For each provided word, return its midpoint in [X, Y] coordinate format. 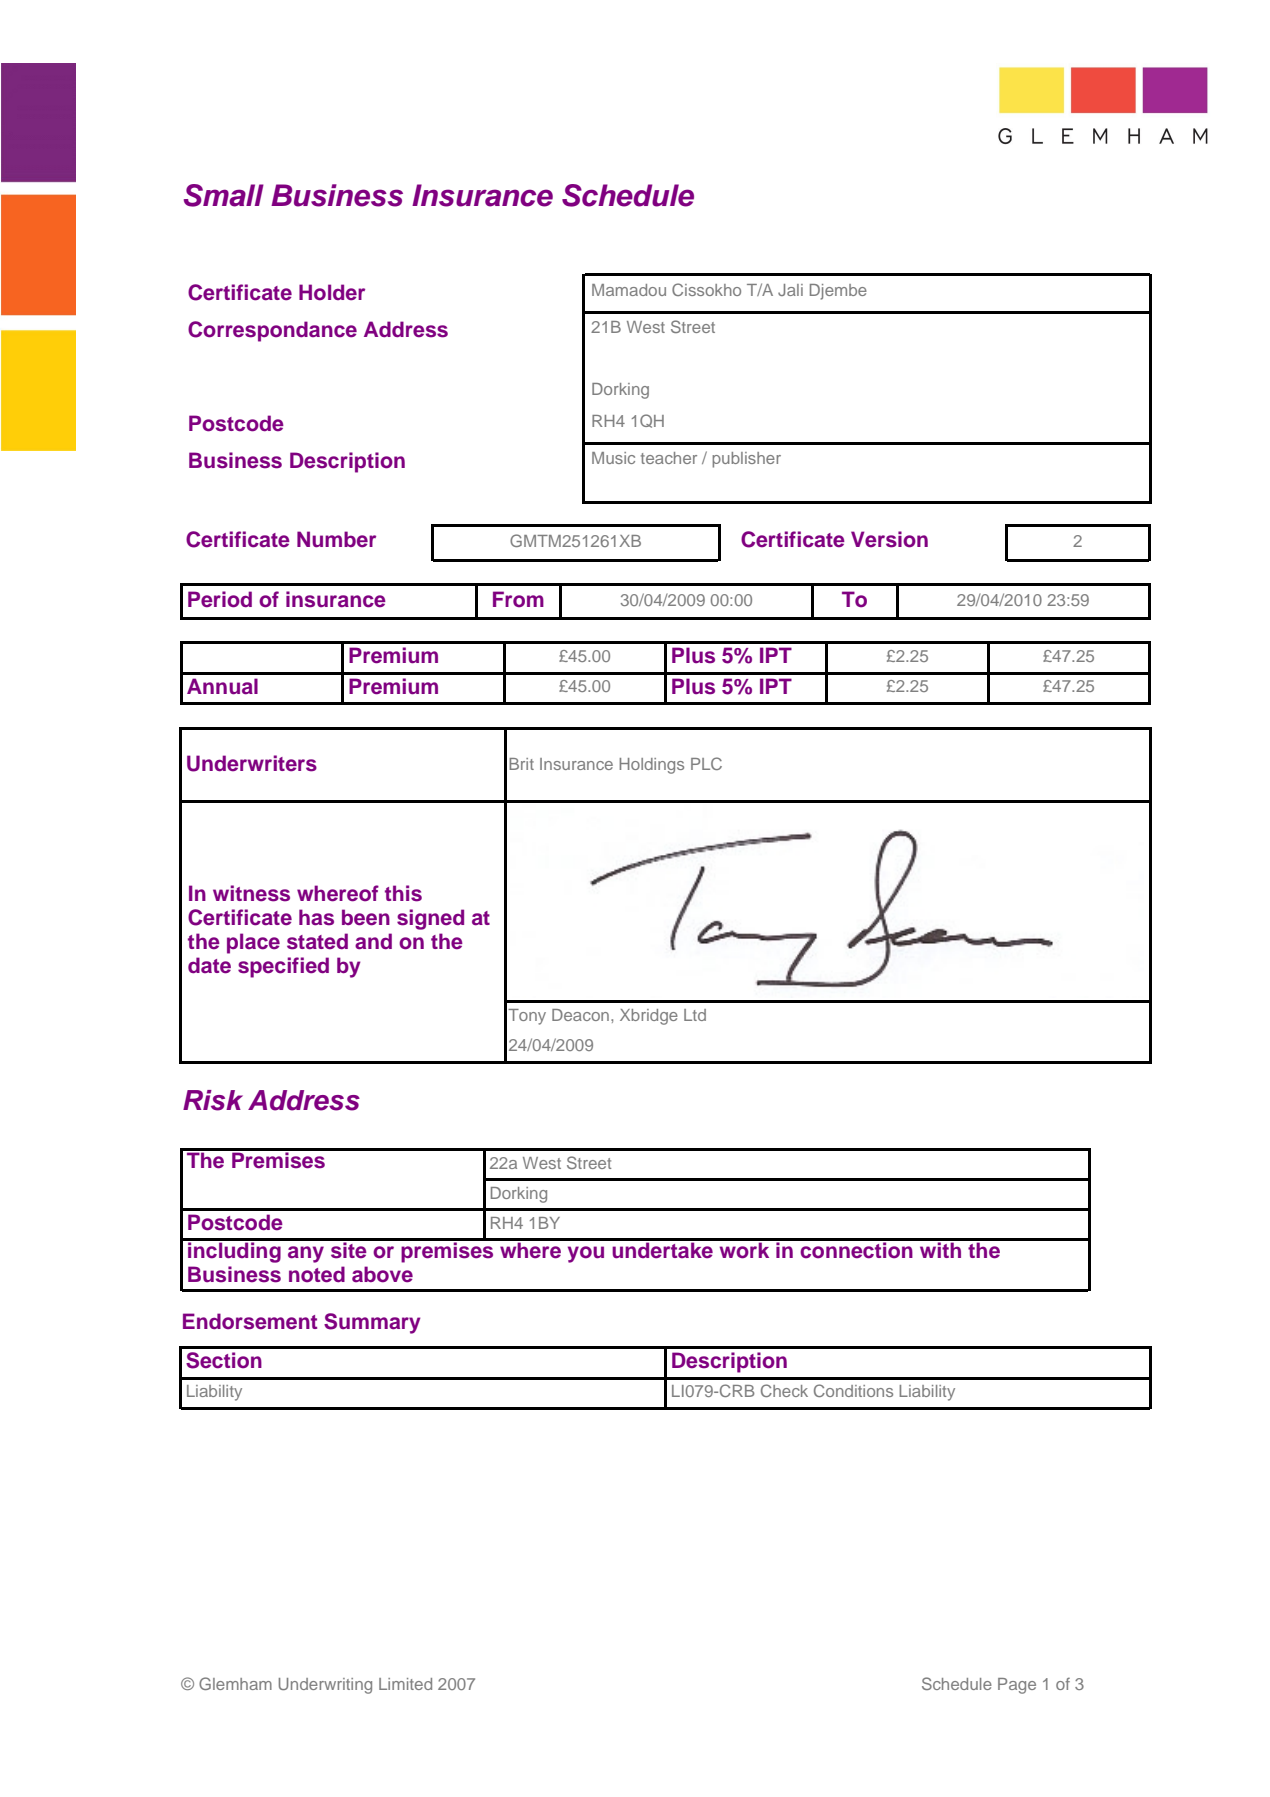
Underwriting [325, 1686]
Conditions [853, 1390]
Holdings [651, 766]
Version [889, 539]
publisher [746, 460]
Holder [332, 292]
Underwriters [252, 763]
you [586, 1254]
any [306, 1254]
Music [613, 458]
